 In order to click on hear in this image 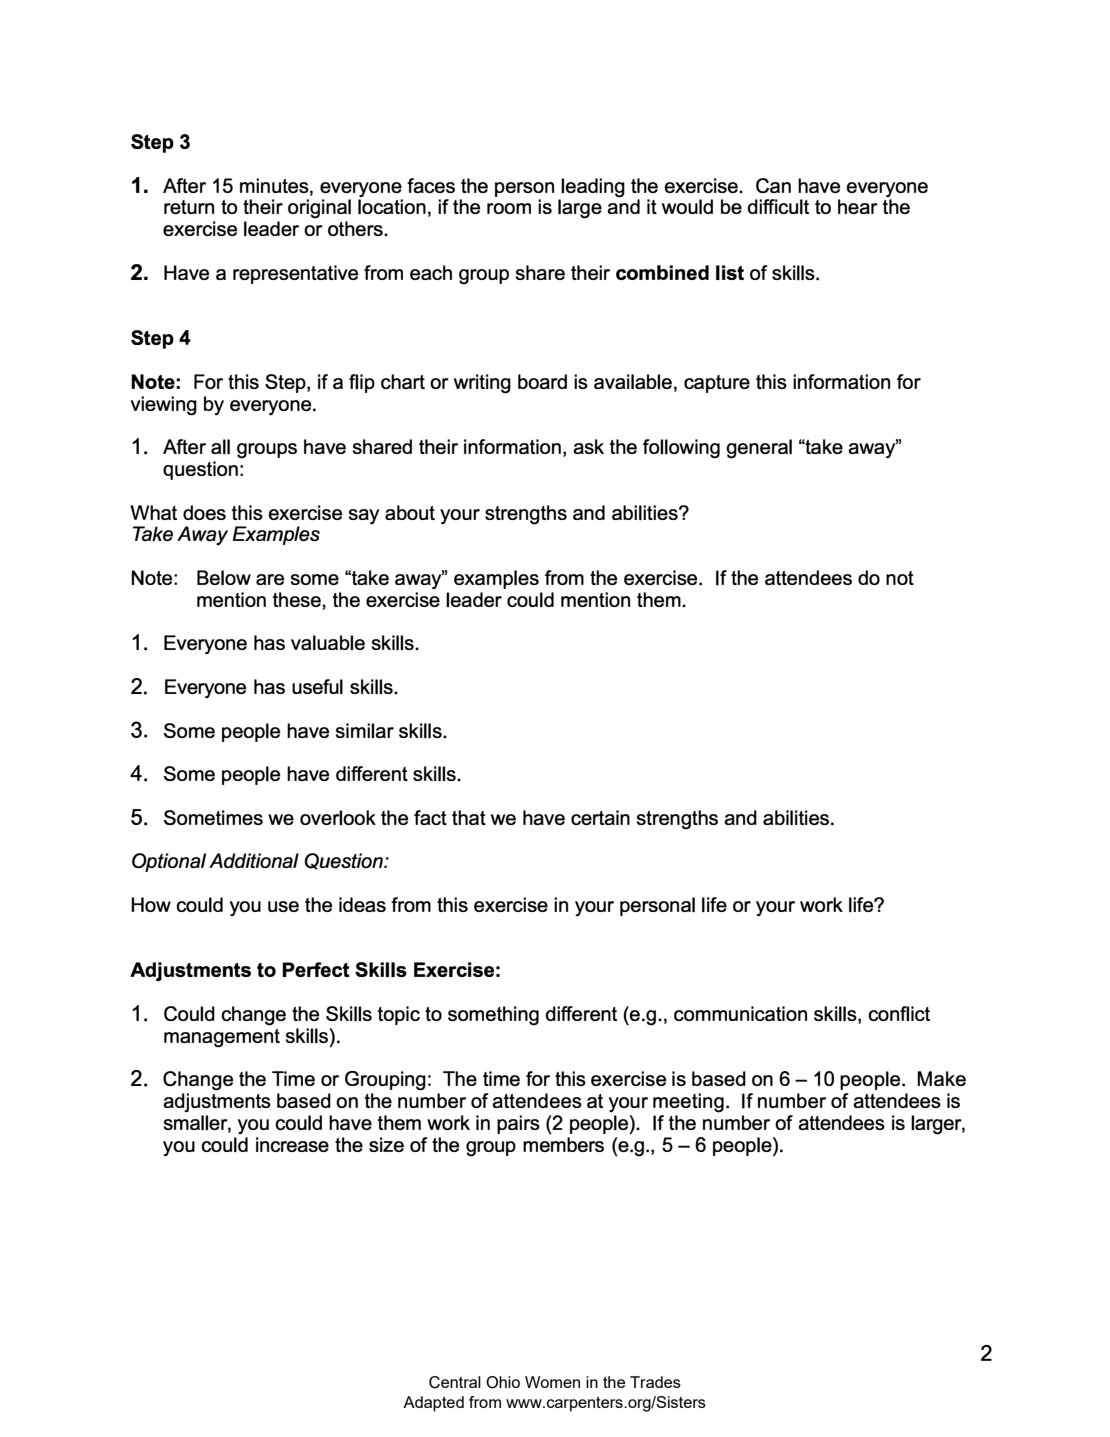, I will do `click(858, 206)`.
